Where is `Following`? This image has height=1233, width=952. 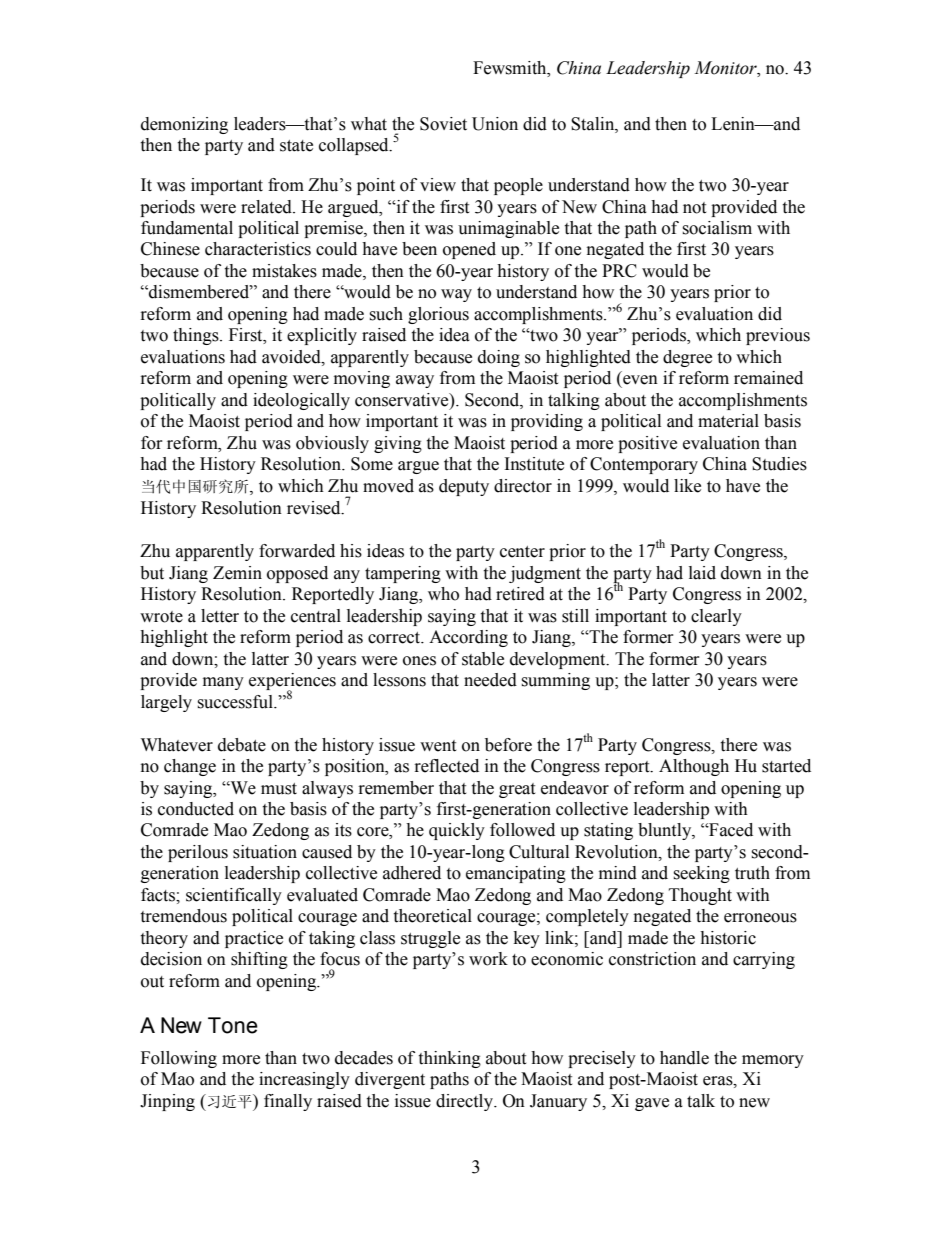
Following is located at coordinates (179, 1059).
